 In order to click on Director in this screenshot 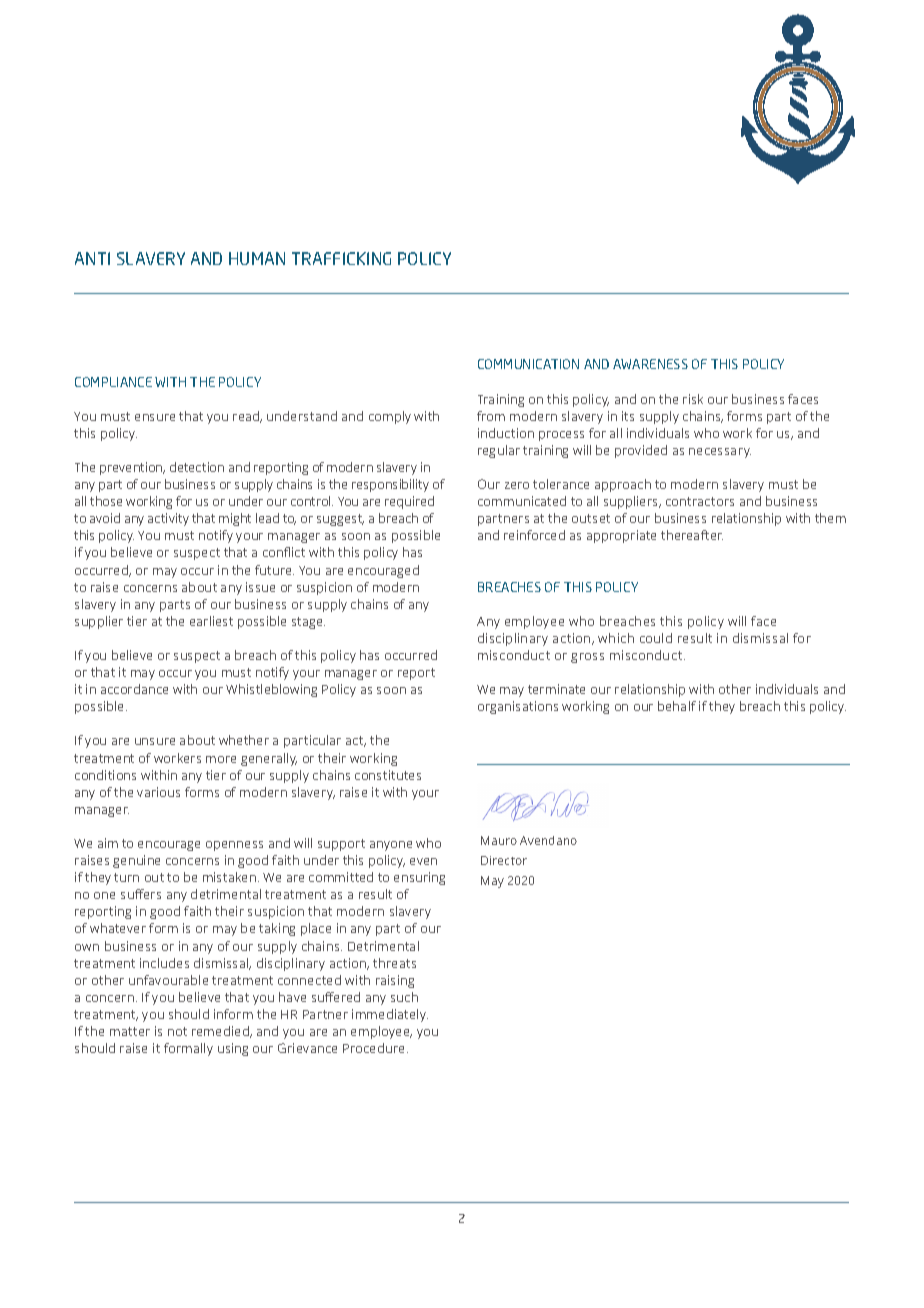, I will do `click(504, 860)`.
